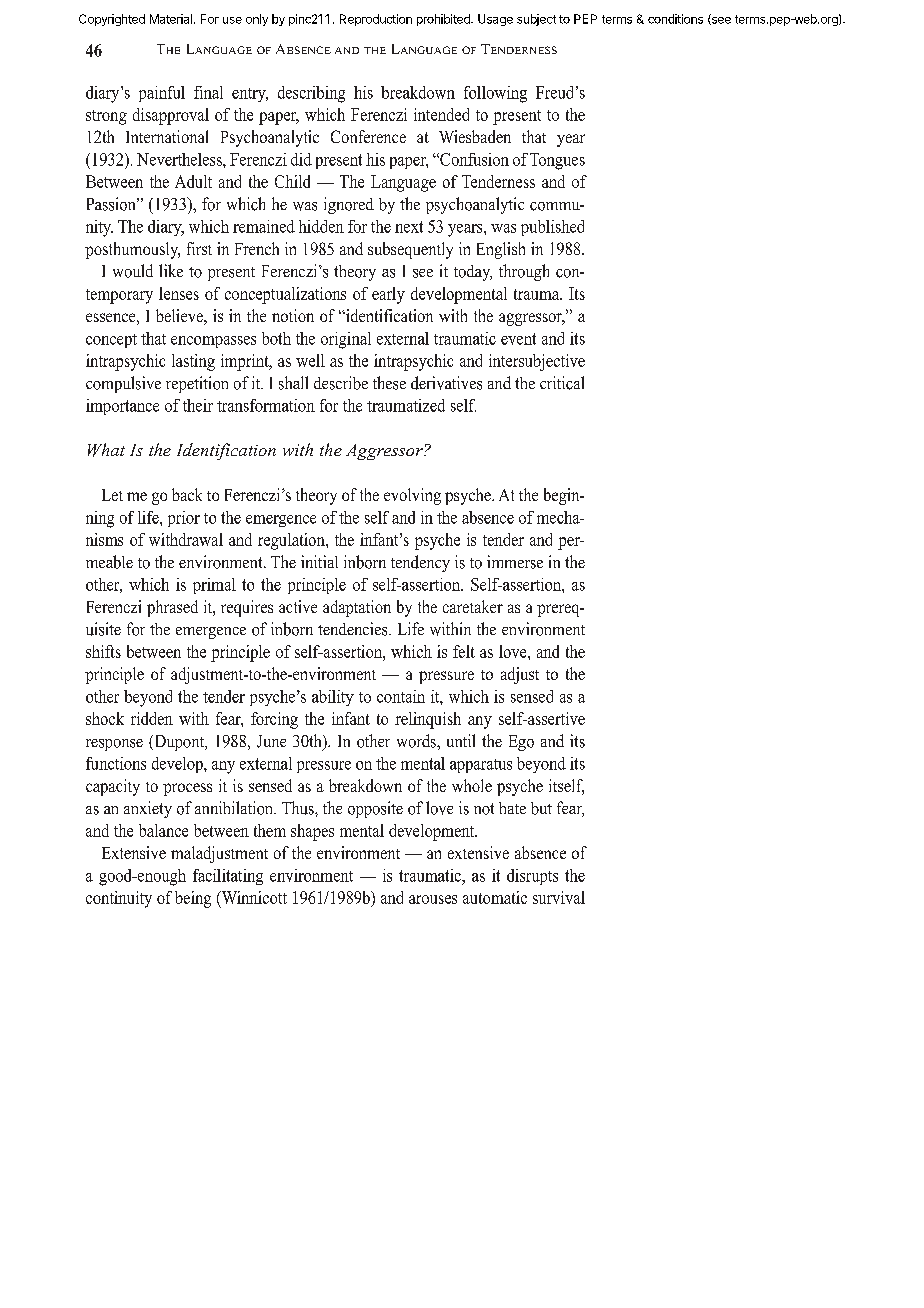 This screenshot has width=924, height=1308. Describe the element at coordinates (171, 270) in the screenshot. I see `like` at that location.
